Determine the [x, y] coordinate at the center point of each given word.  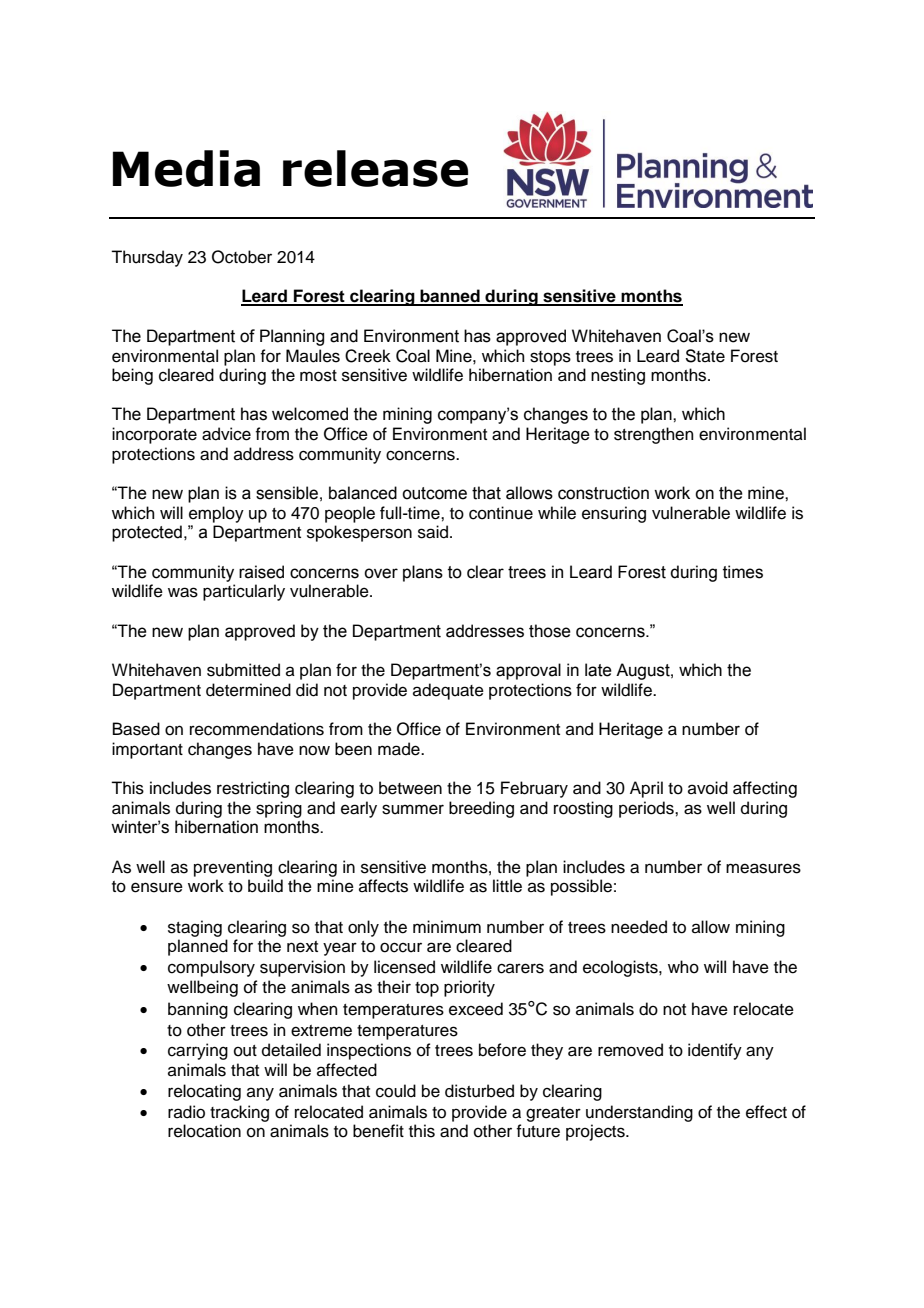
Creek [368, 356]
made [400, 749]
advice [226, 434]
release [375, 168]
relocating [204, 1092]
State [705, 356]
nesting [618, 376]
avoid [708, 788]
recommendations [257, 729]
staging [195, 928]
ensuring [614, 514]
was [183, 592]
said [433, 532]
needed [639, 927]
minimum [447, 927]
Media [186, 168]
